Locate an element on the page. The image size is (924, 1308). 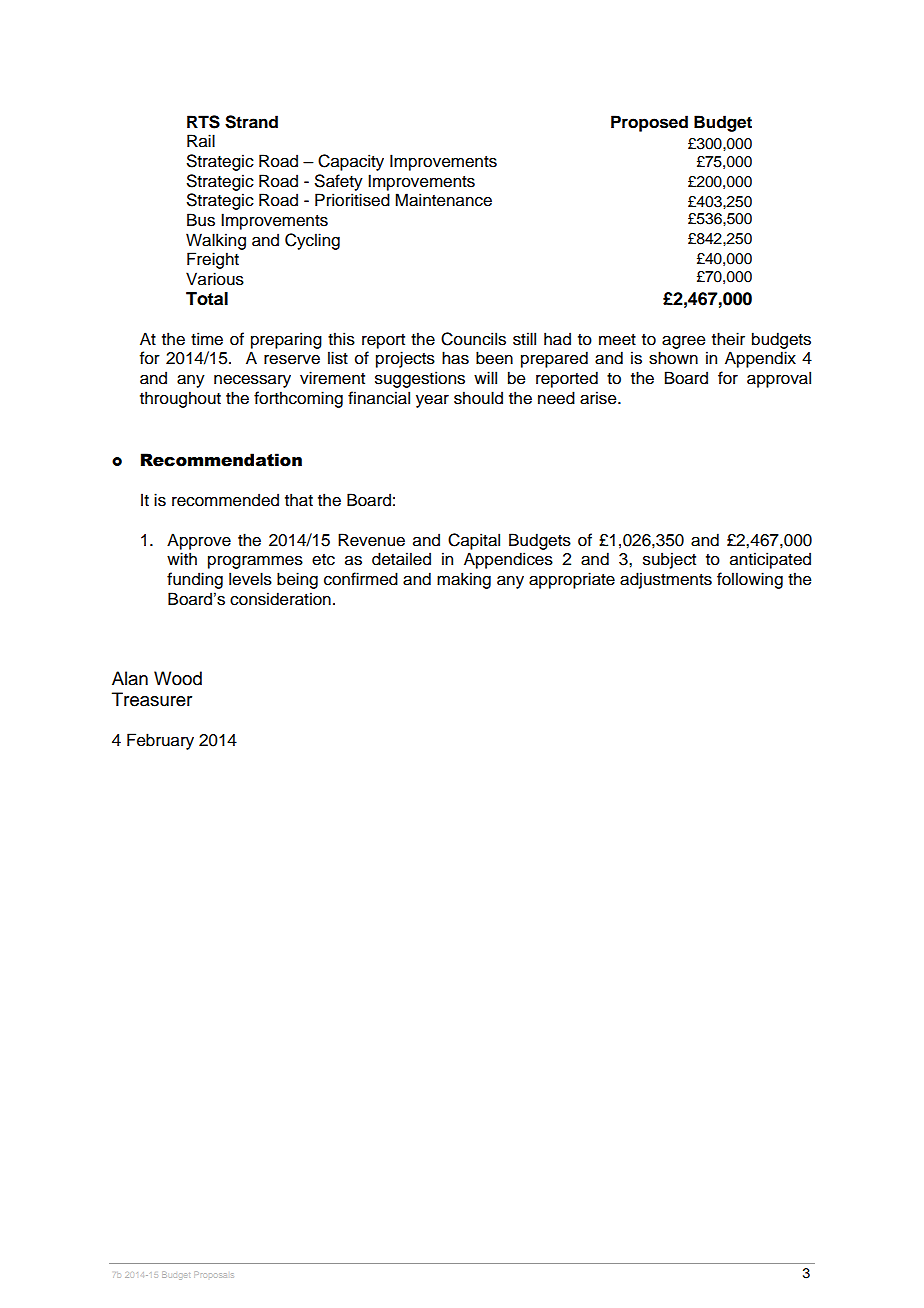
Rail is located at coordinates (201, 141).
